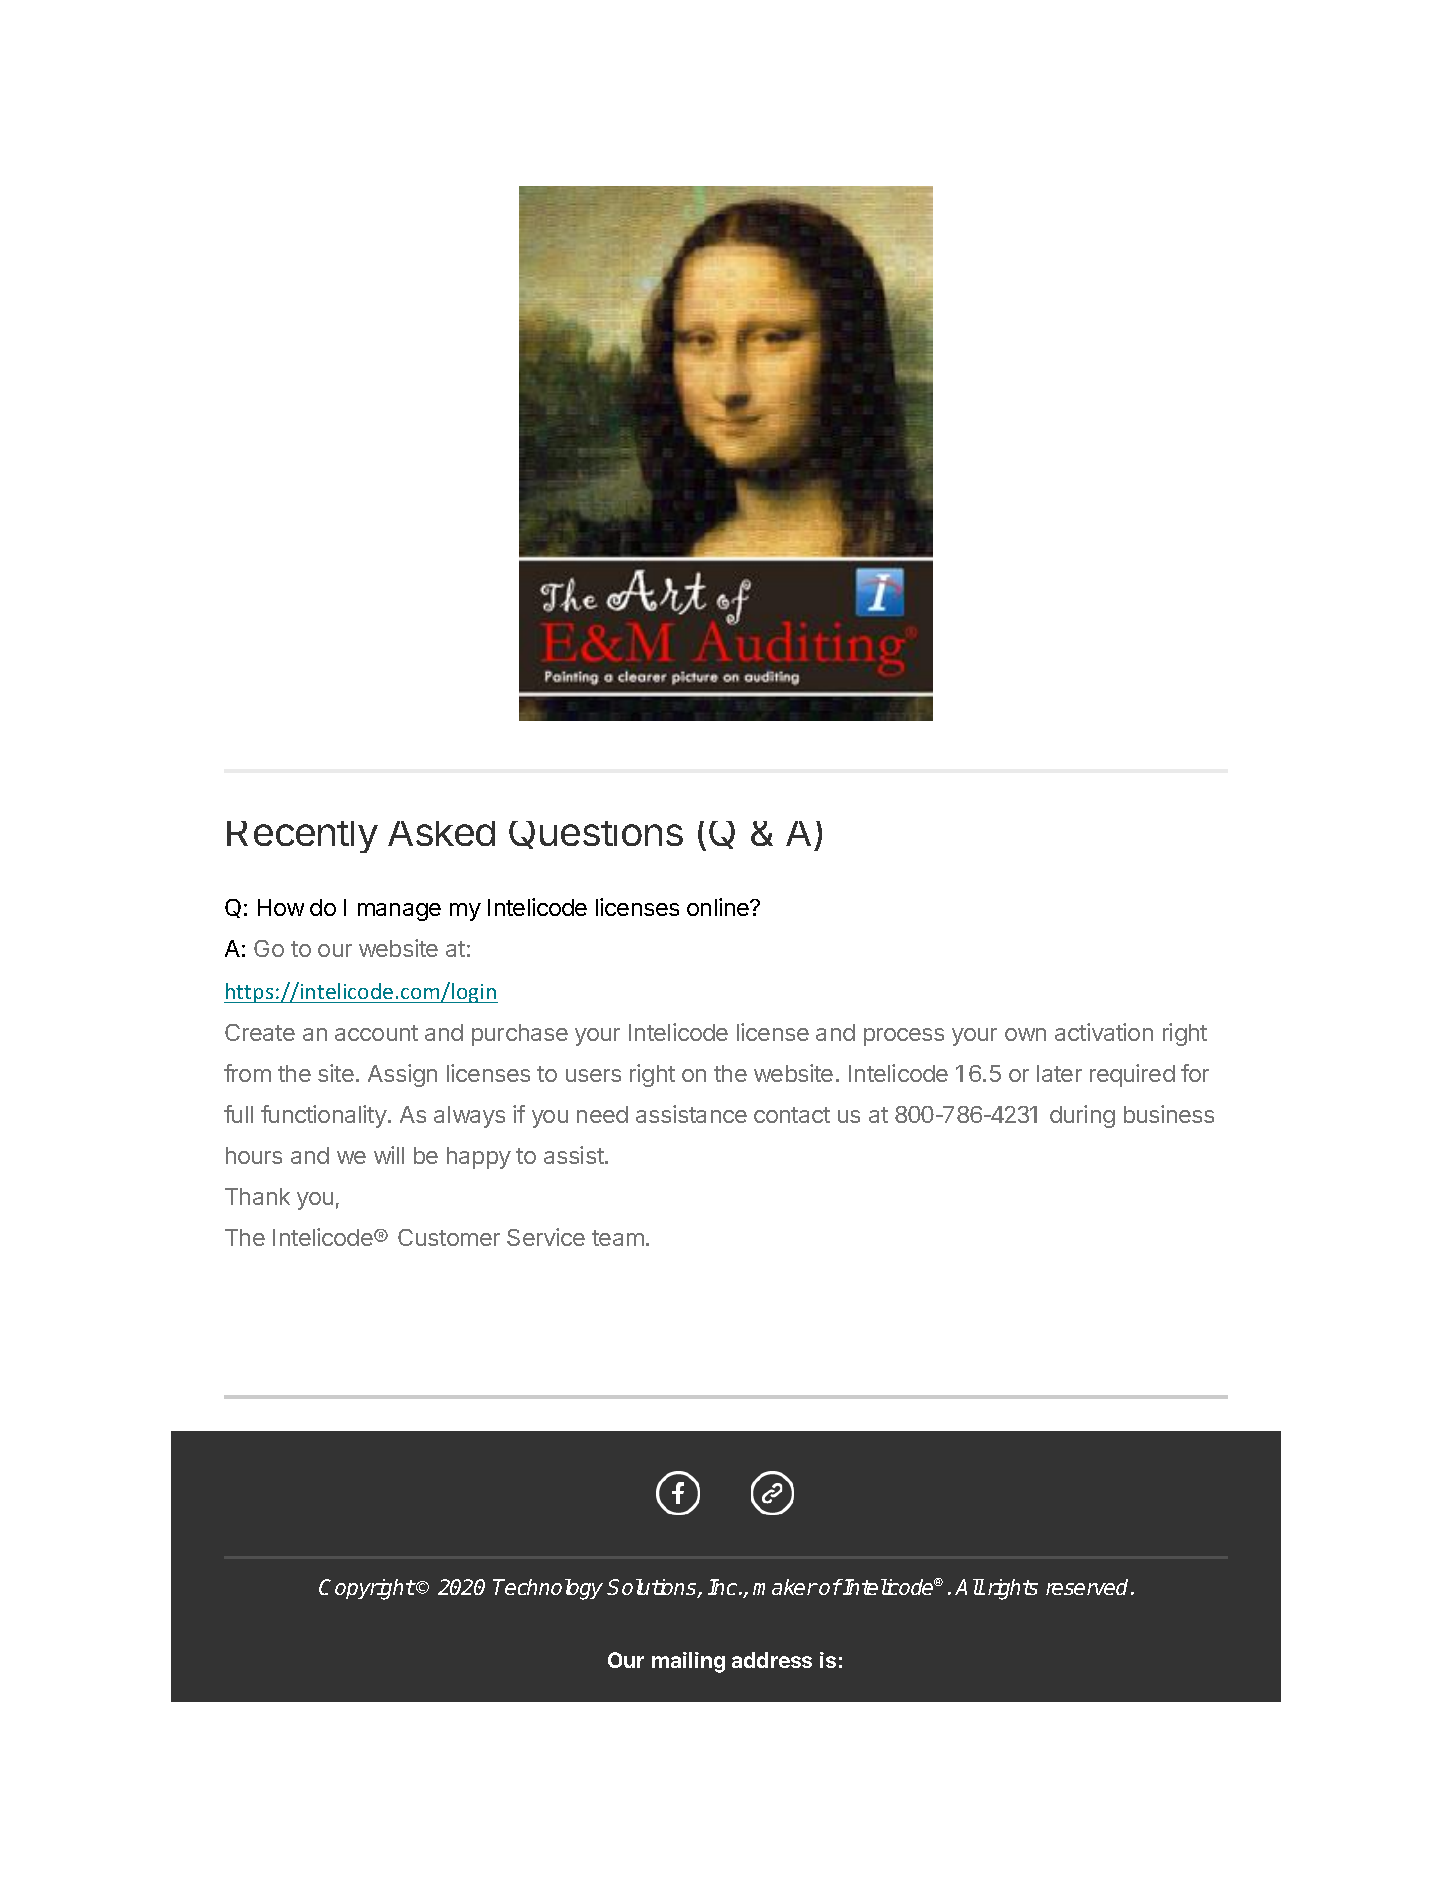  Describe the element at coordinates (1104, 1032) in the screenshot. I see `activation` at that location.
